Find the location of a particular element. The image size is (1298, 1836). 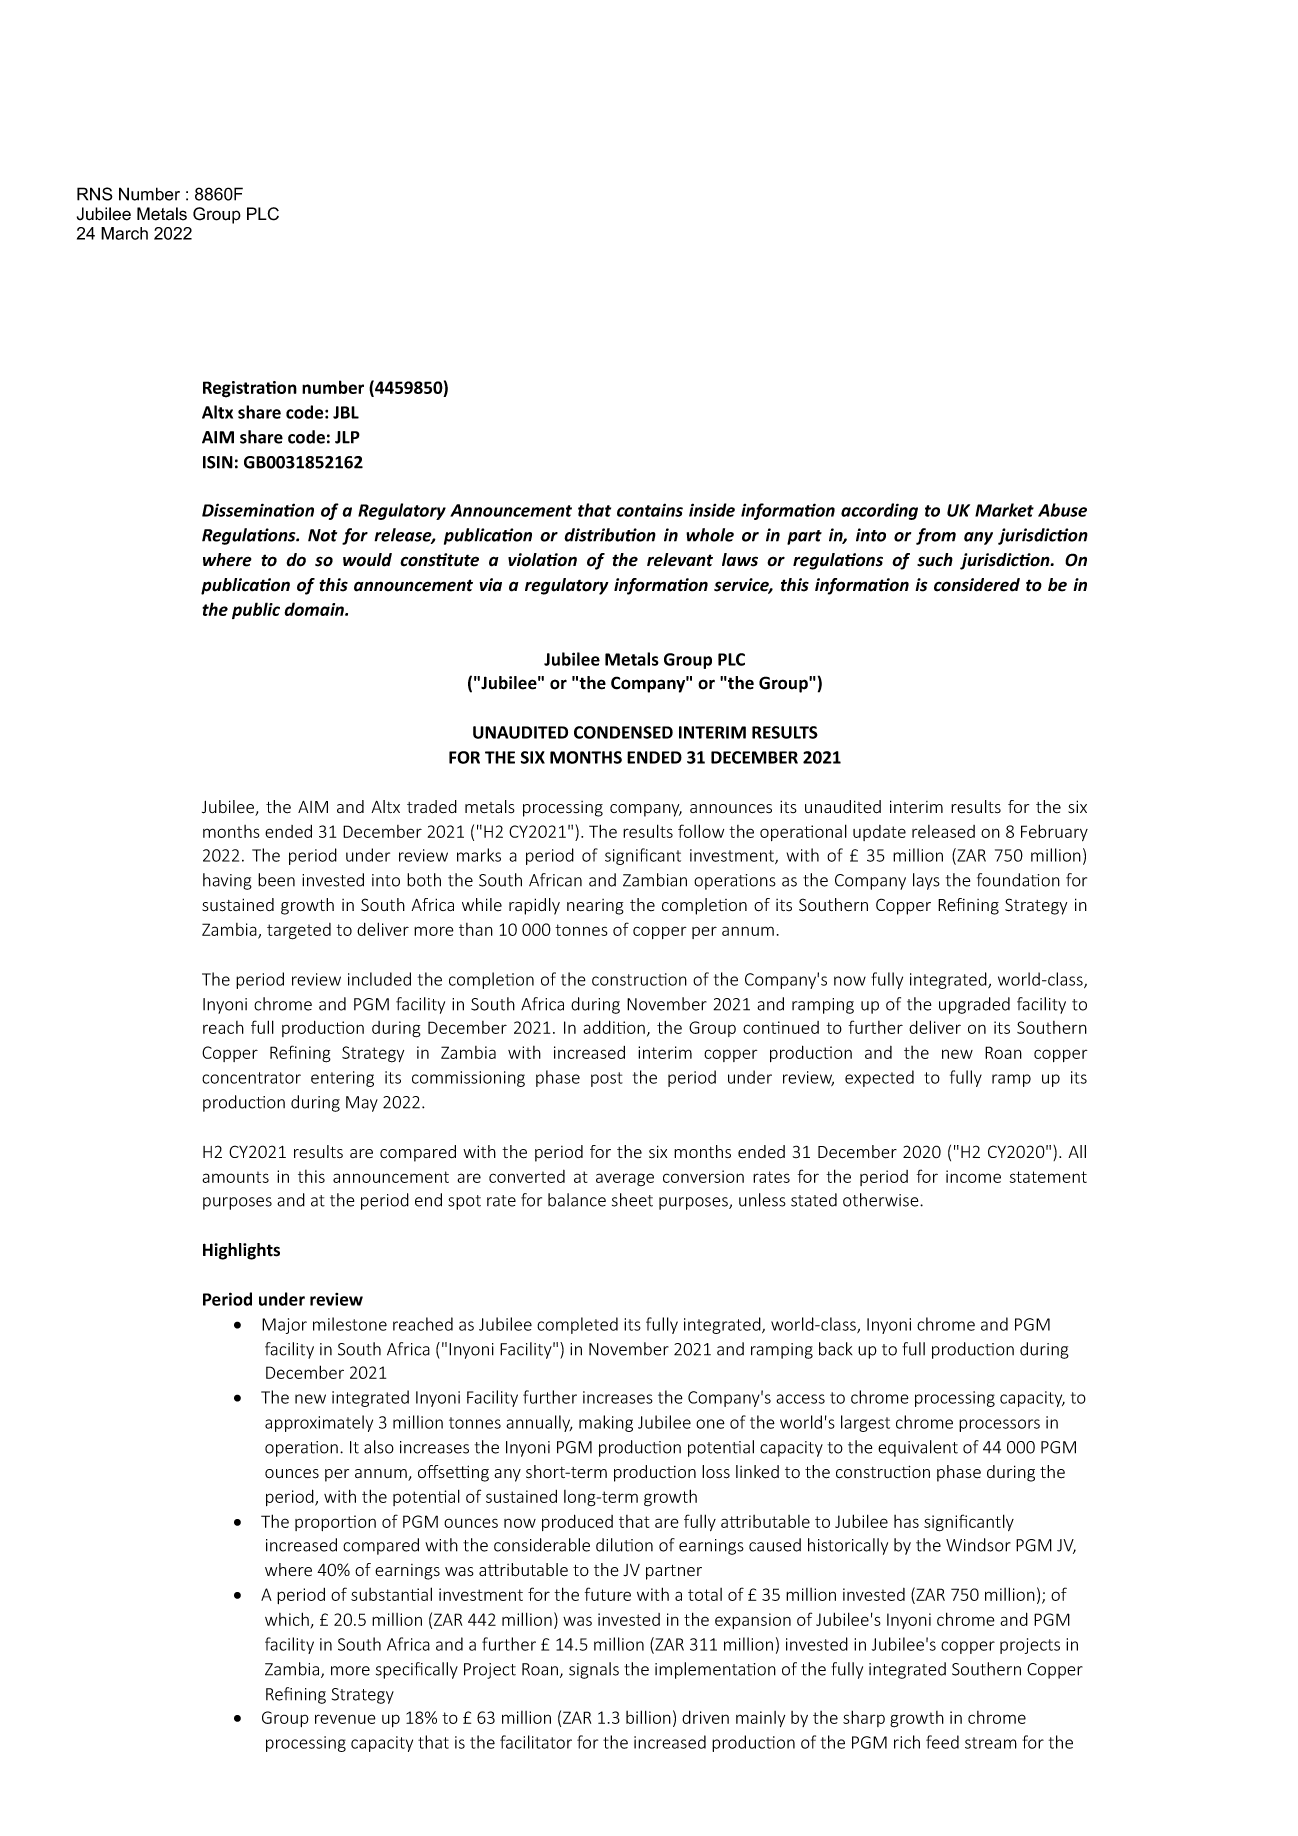

expected is located at coordinates (879, 1078).
